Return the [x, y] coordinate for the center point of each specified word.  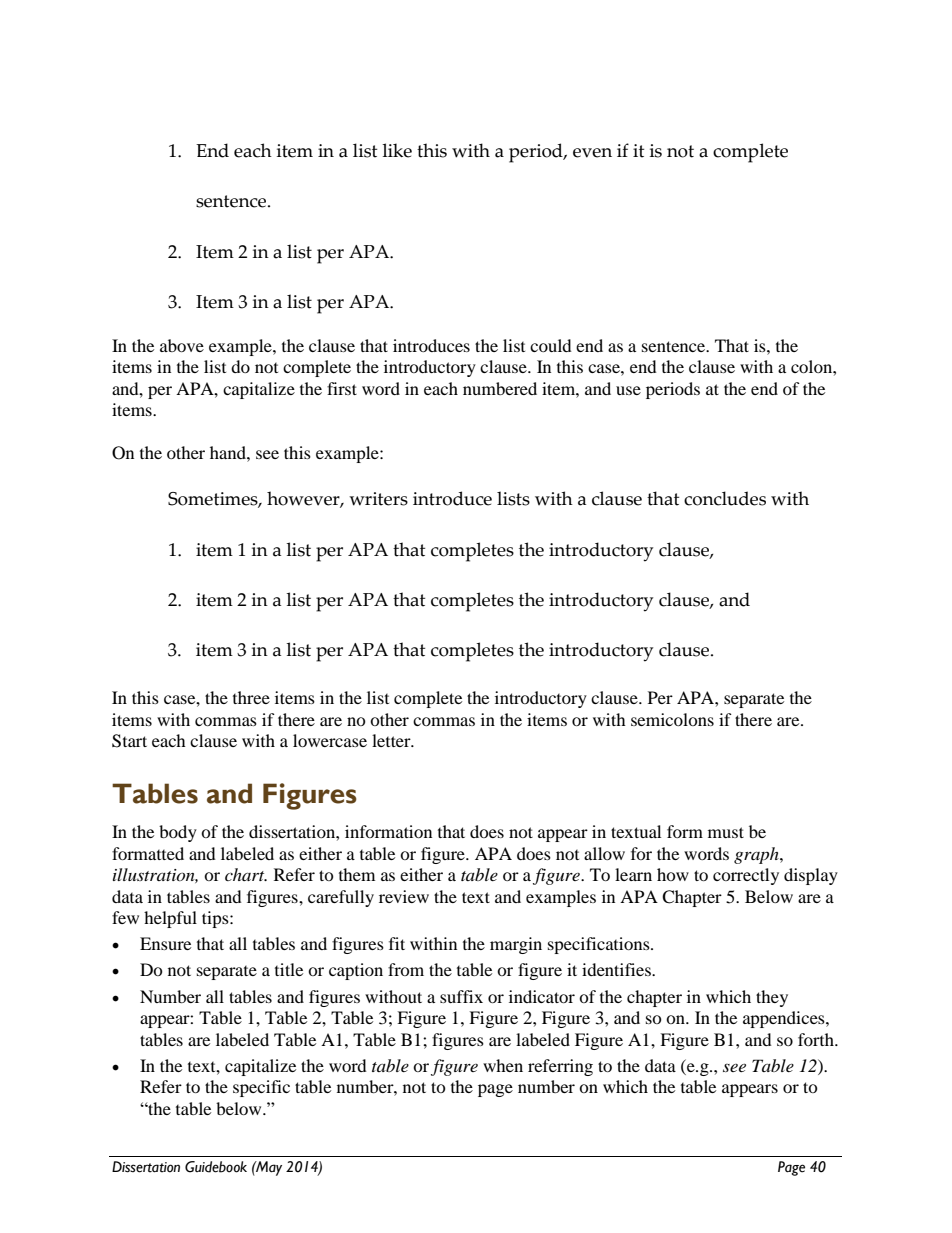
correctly [746, 876]
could [551, 345]
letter [392, 740]
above [182, 345]
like [397, 150]
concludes [725, 498]
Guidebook [216, 1167]
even [592, 153]
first [342, 388]
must [726, 832]
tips [216, 919]
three [251, 697]
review [404, 896]
